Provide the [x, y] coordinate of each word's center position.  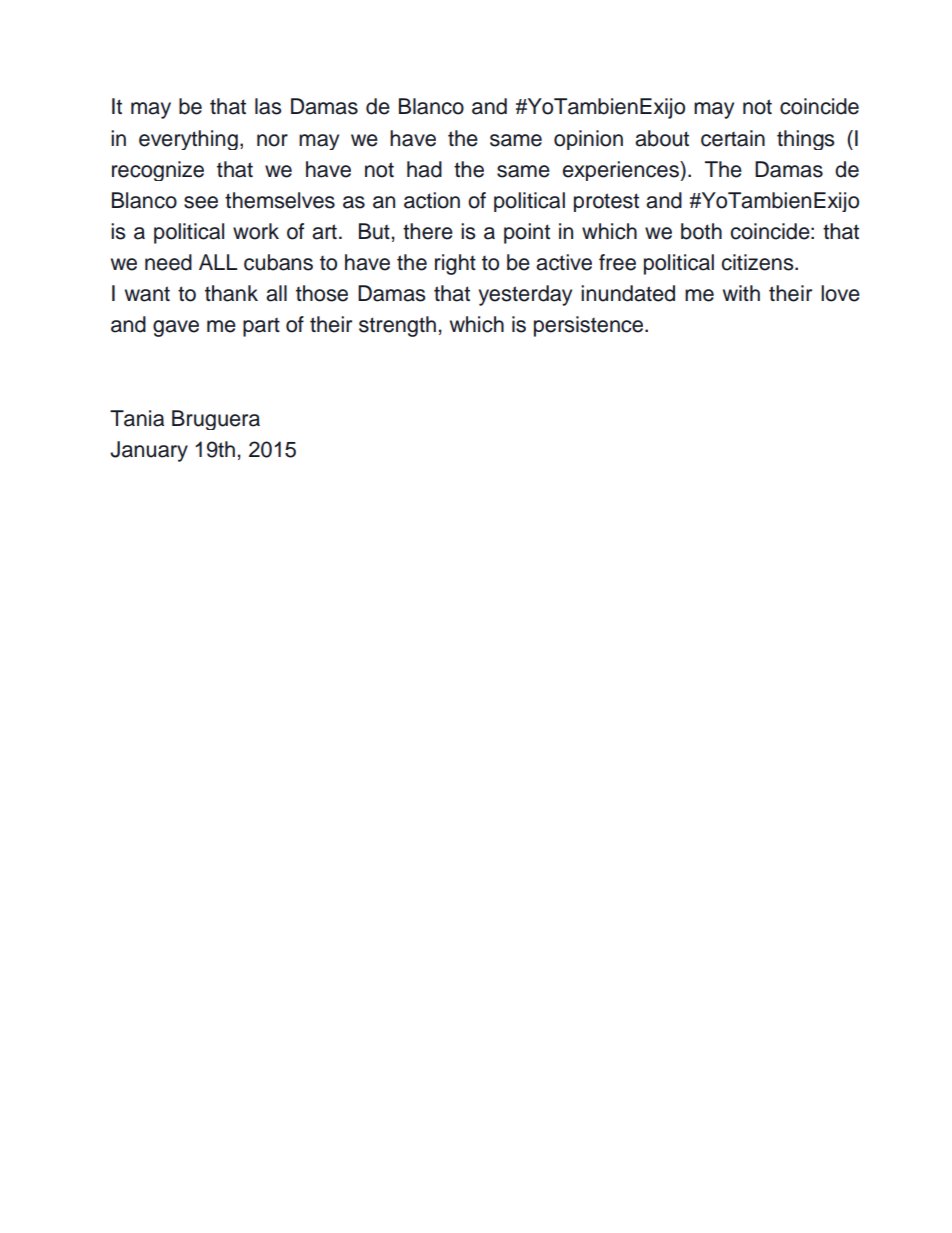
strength [397, 326]
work [256, 231]
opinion [588, 140]
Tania [137, 418]
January [149, 451]
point [527, 233]
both [701, 231]
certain [733, 138]
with [741, 293]
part [261, 327]
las [268, 106]
